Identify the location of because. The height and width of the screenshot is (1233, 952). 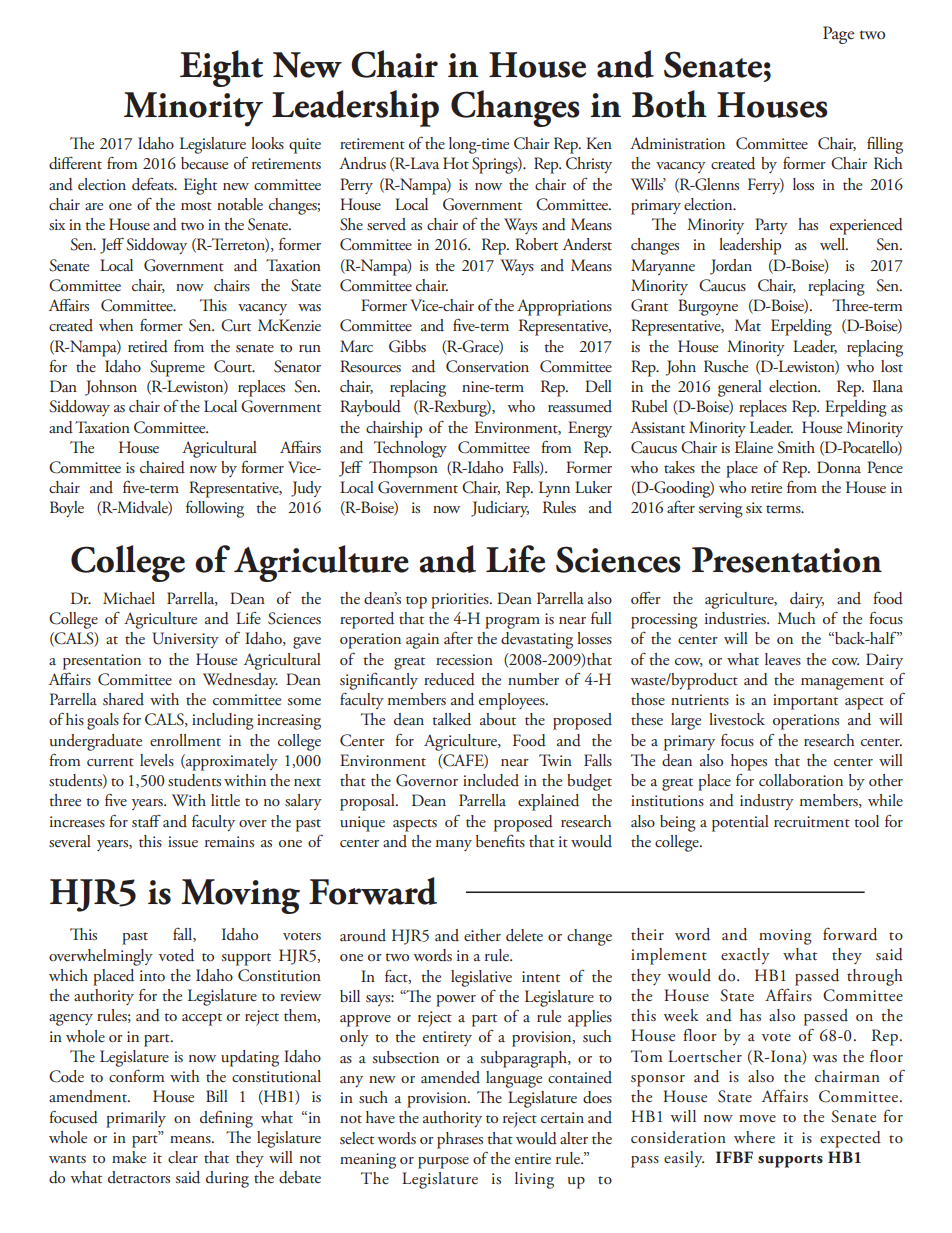
(204, 163).
